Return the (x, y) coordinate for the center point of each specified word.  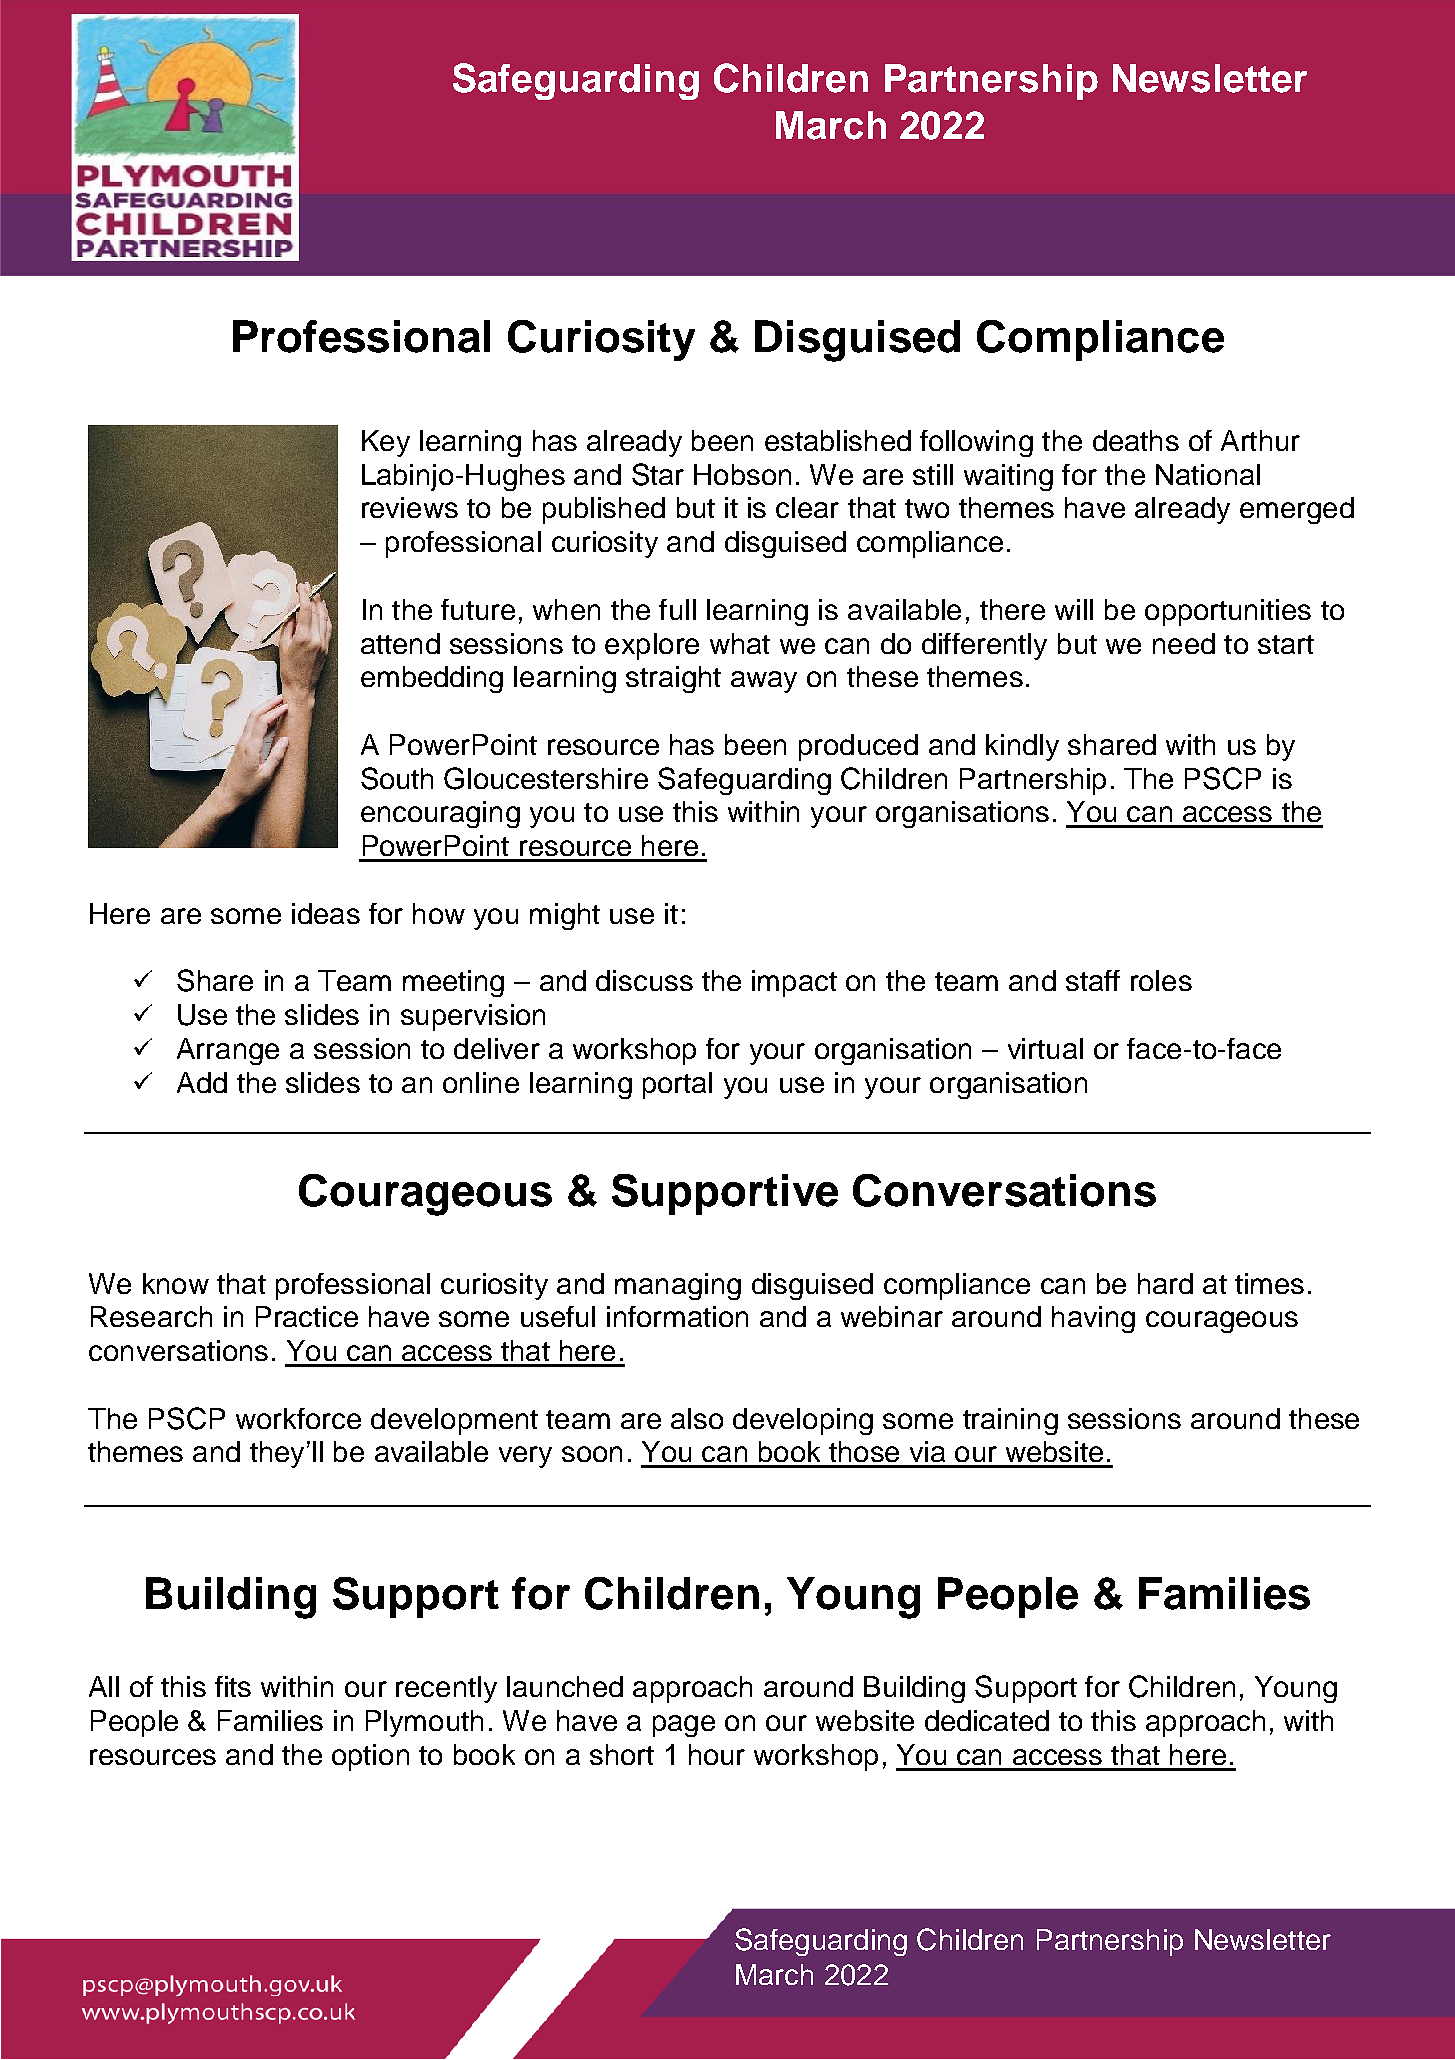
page (684, 1726)
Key (386, 443)
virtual (1045, 1048)
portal (677, 1085)
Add (202, 1082)
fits (233, 1686)
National (1208, 474)
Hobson (742, 474)
